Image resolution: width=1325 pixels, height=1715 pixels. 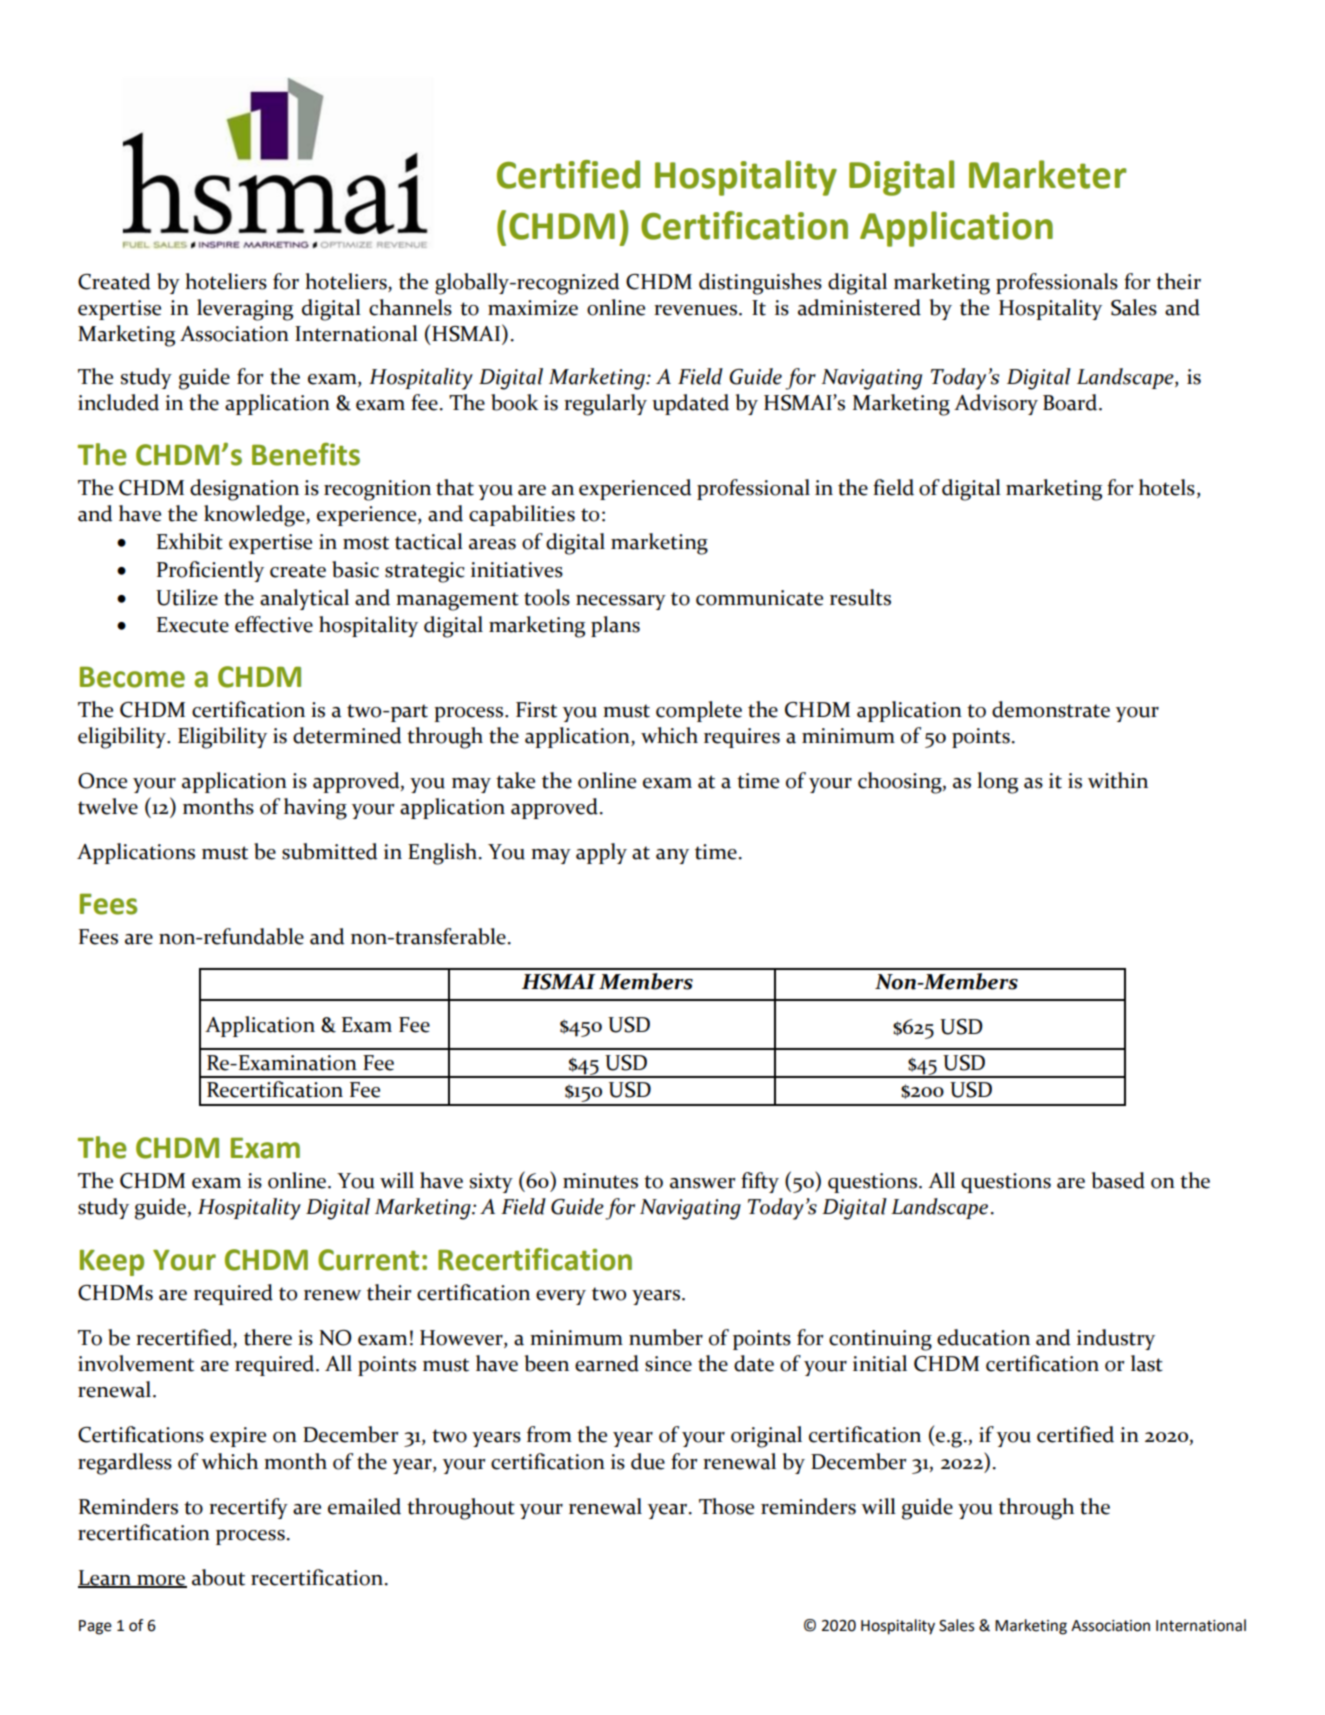 What do you see at coordinates (601, 853) in the document?
I see `apply` at bounding box center [601, 853].
